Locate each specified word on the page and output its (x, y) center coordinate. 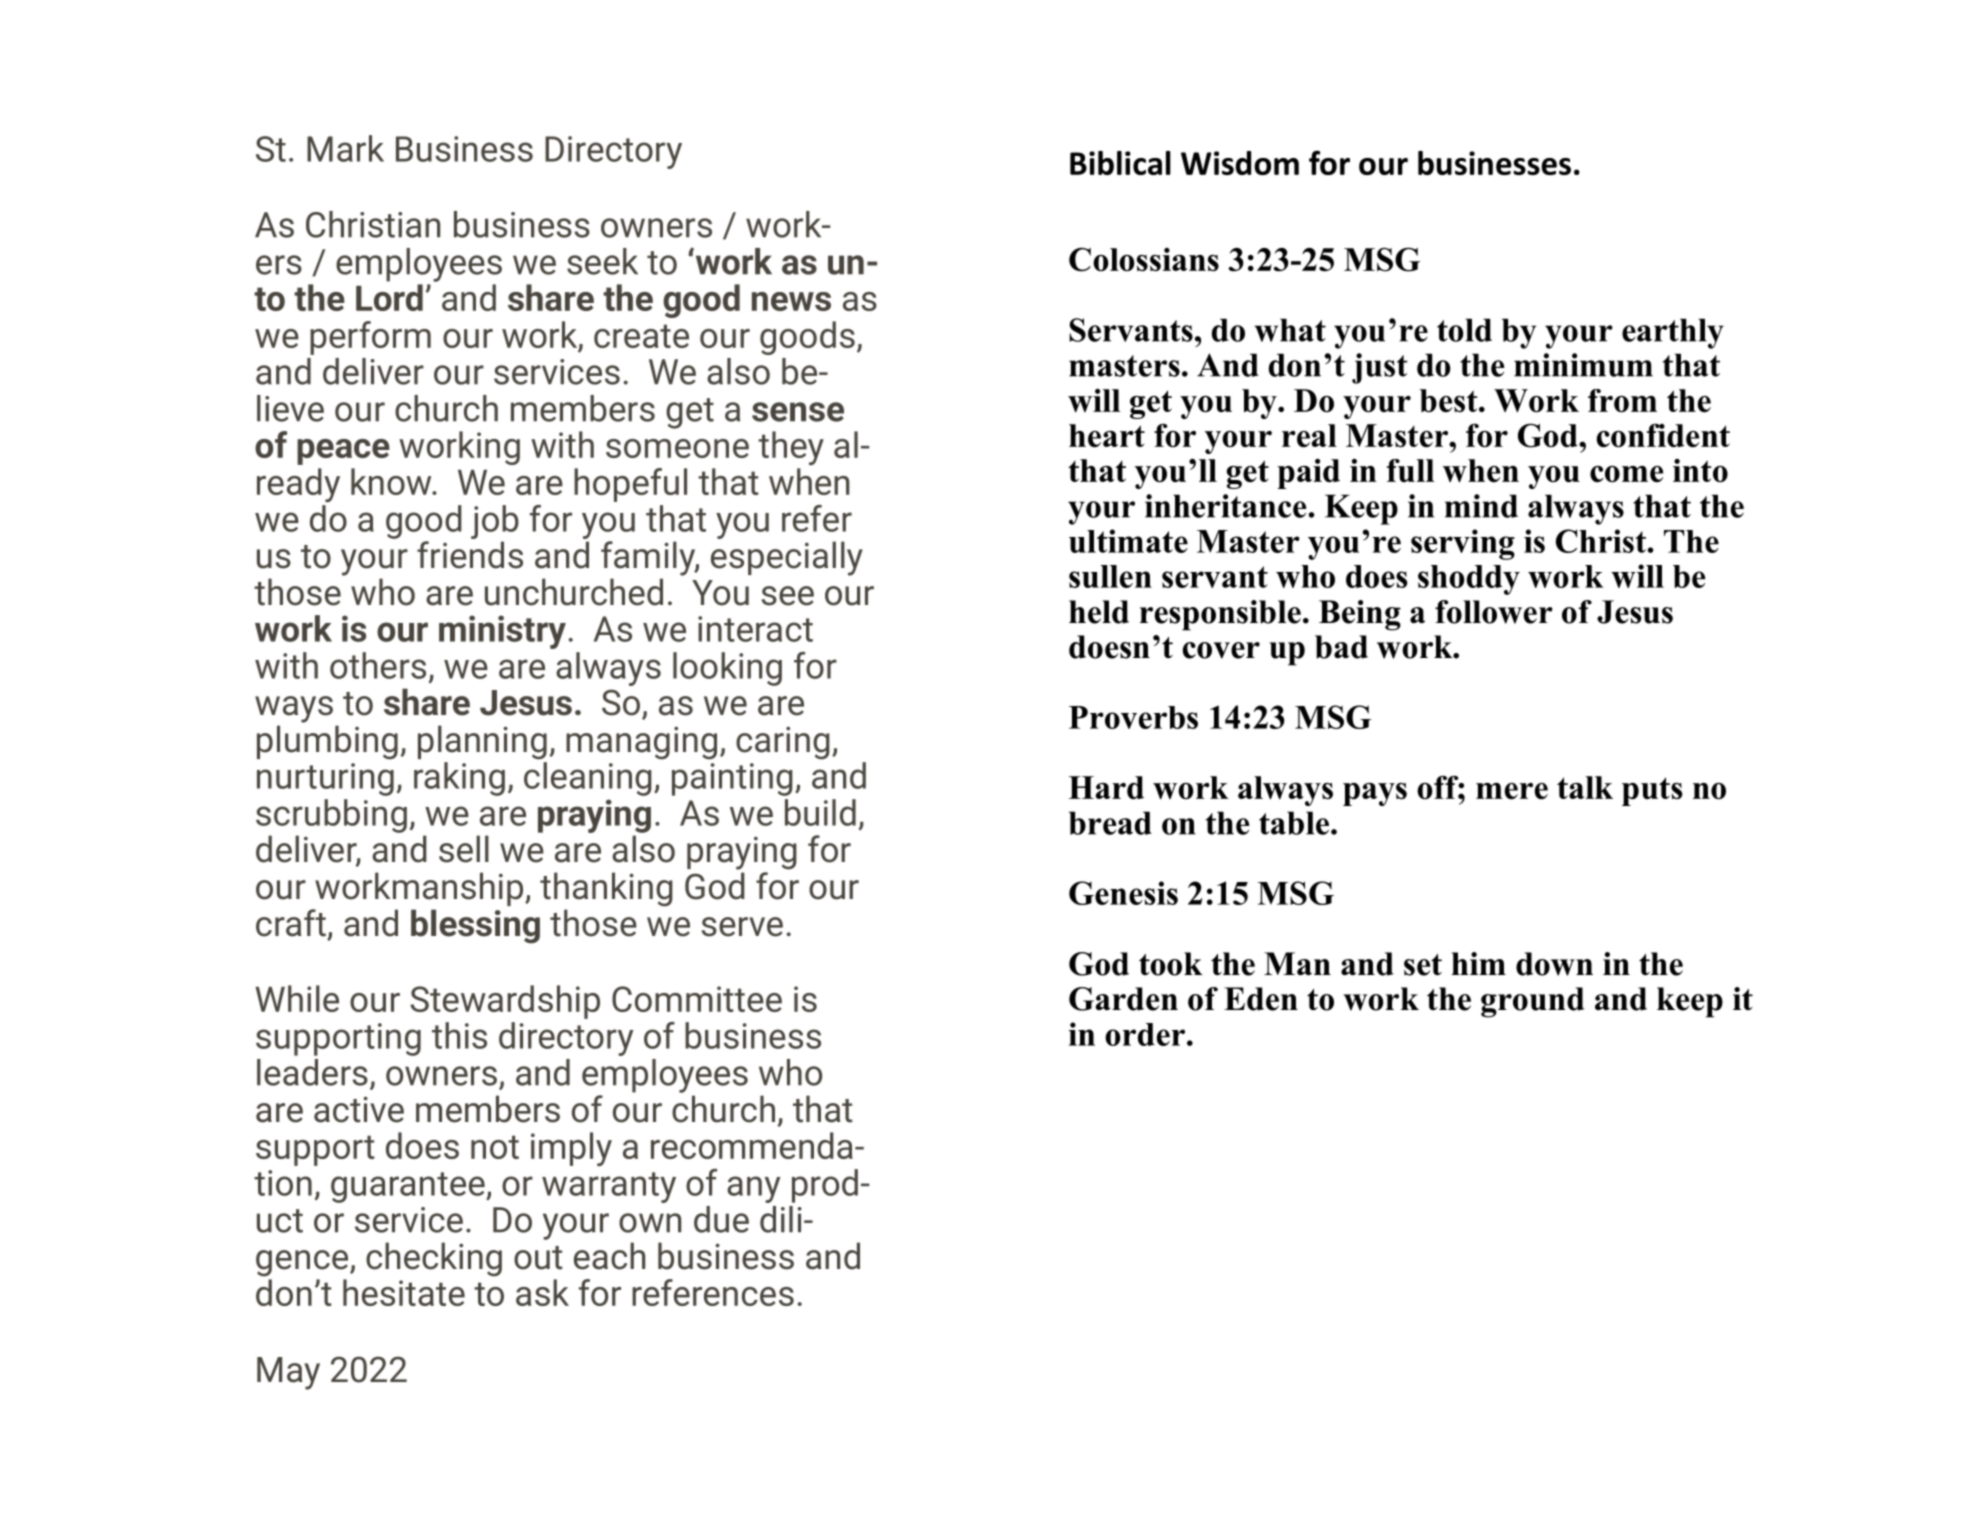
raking (459, 779)
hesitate (404, 1292)
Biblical (1120, 163)
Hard (1106, 787)
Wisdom (1240, 163)
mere (1512, 791)
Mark (345, 148)
